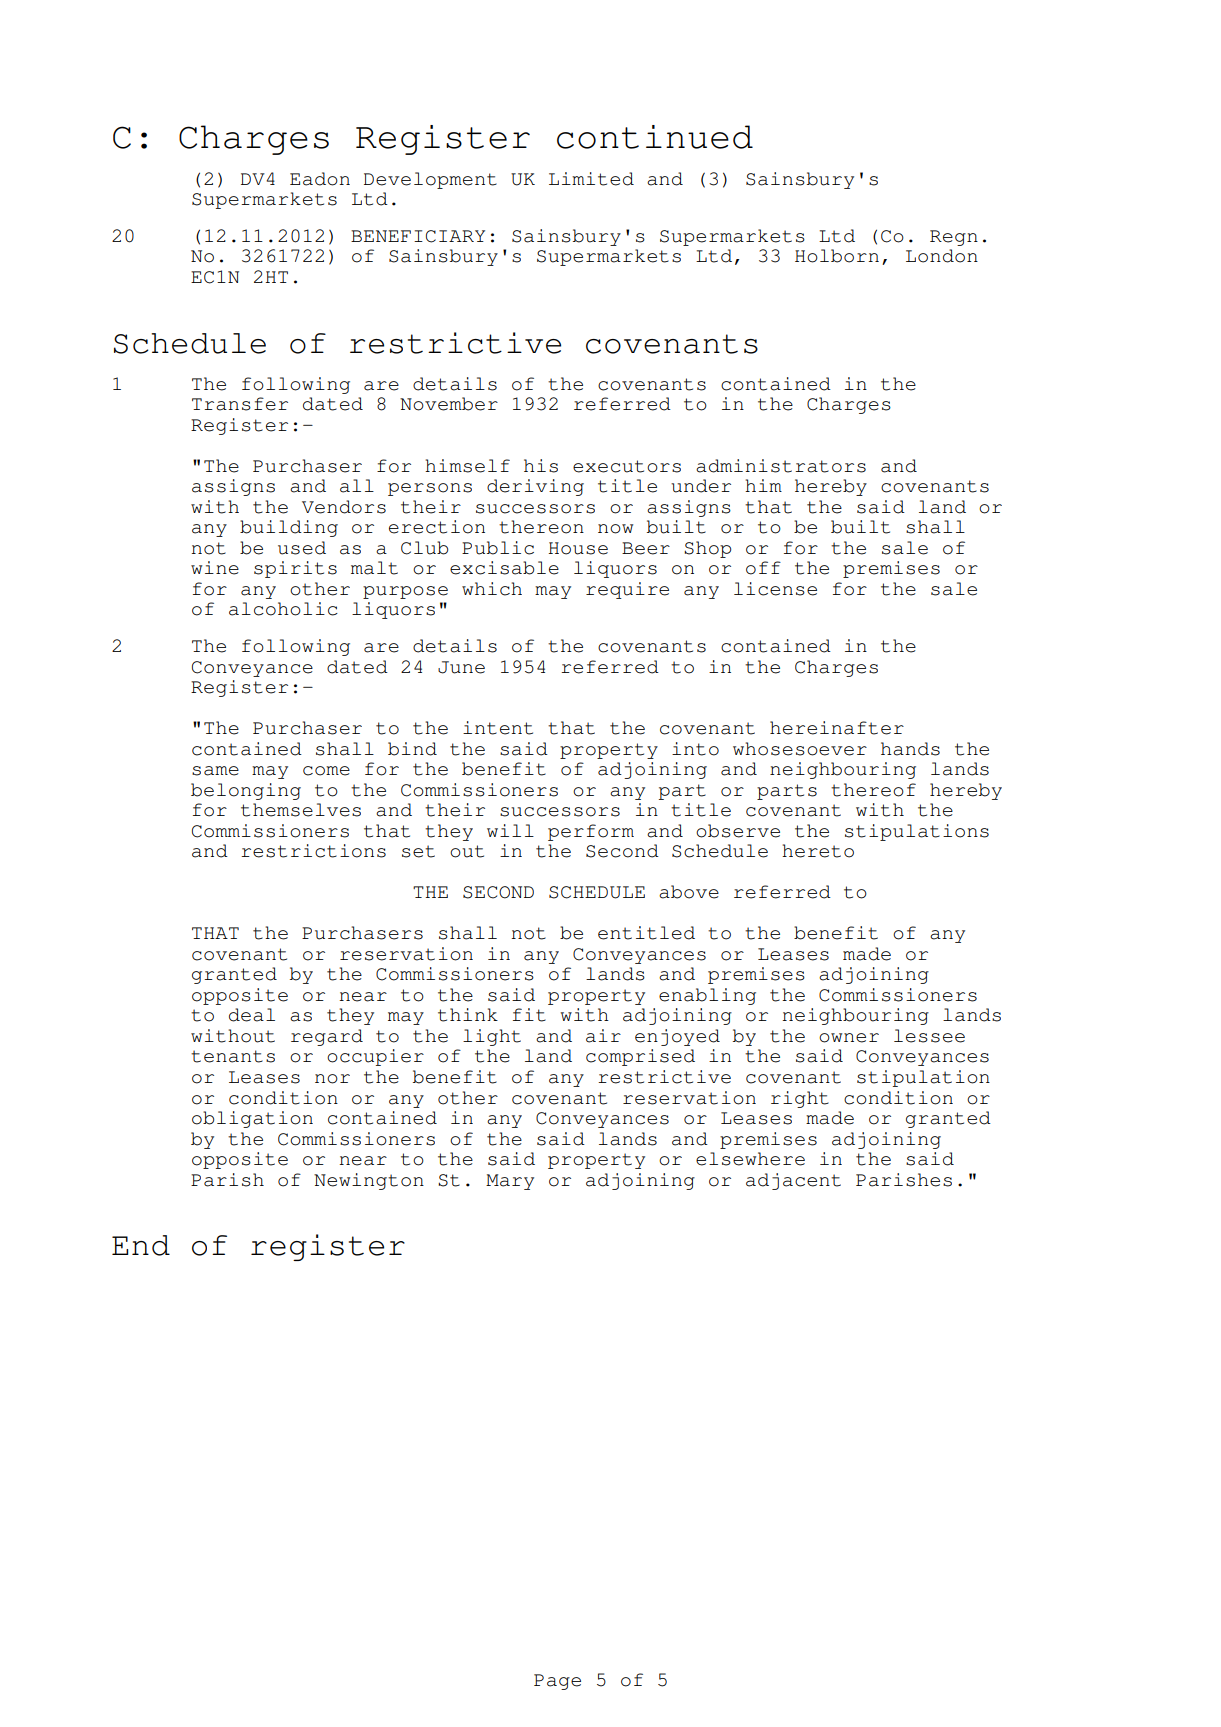 The height and width of the screenshot is (1727, 1221). Describe the element at coordinates (775, 589) in the screenshot. I see `license` at that location.
